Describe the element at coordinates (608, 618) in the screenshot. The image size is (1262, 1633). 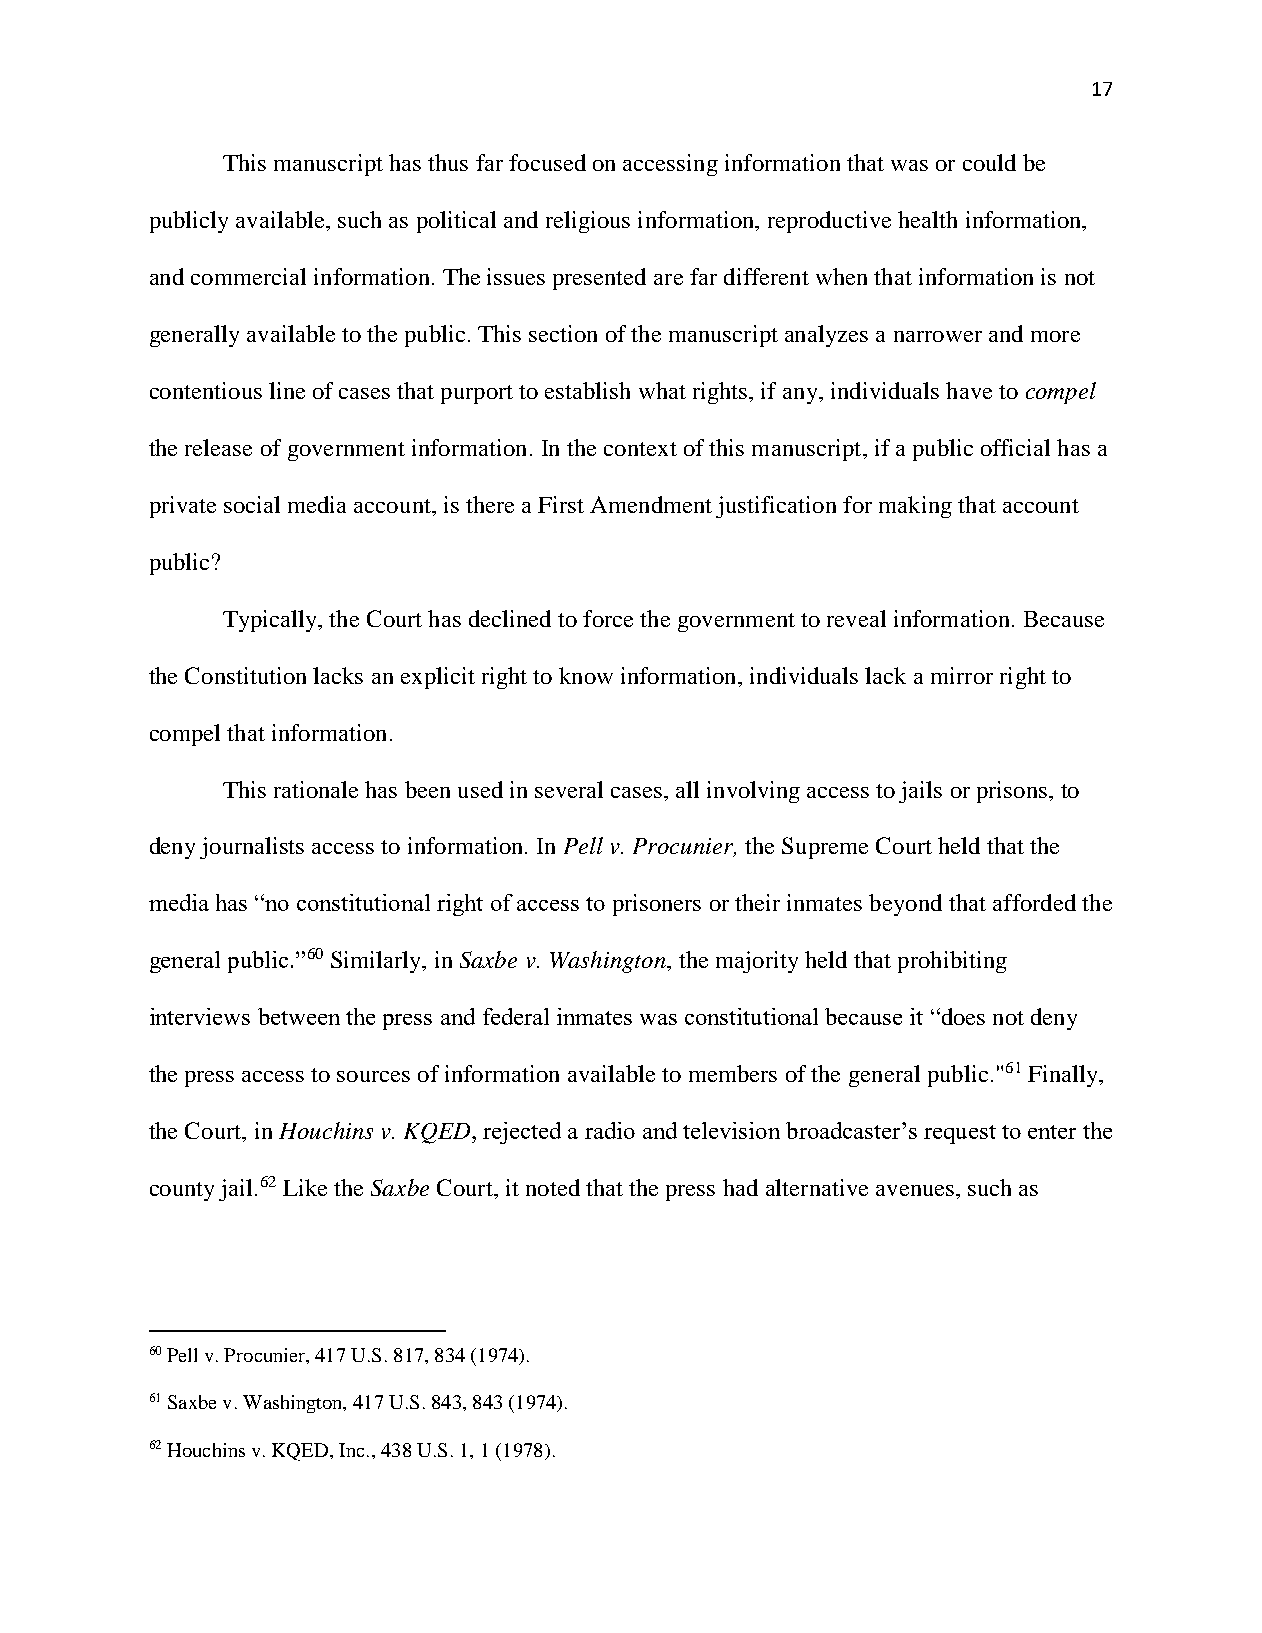
I see `force` at that location.
